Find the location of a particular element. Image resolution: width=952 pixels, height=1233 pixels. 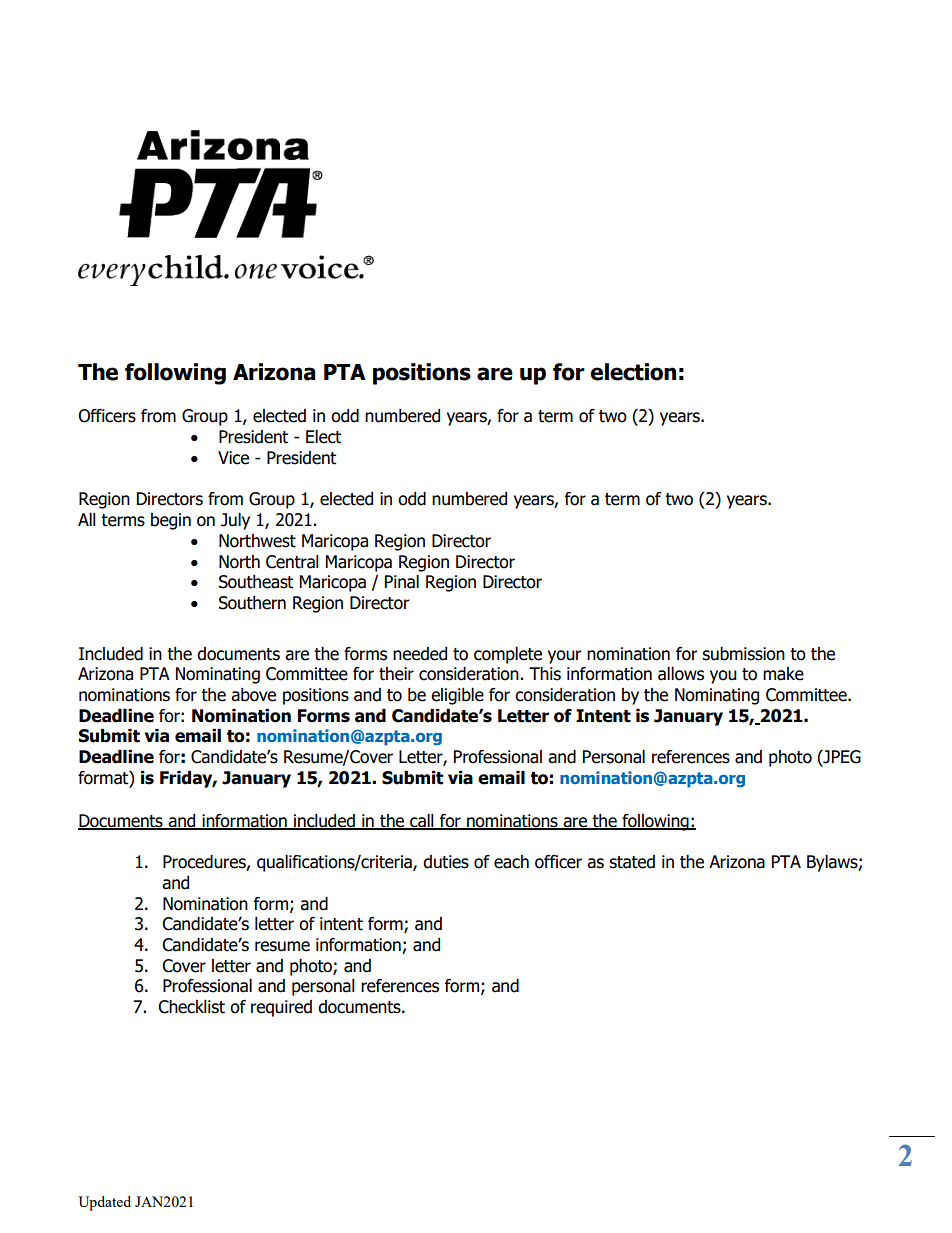

Updated is located at coordinates (104, 1203).
